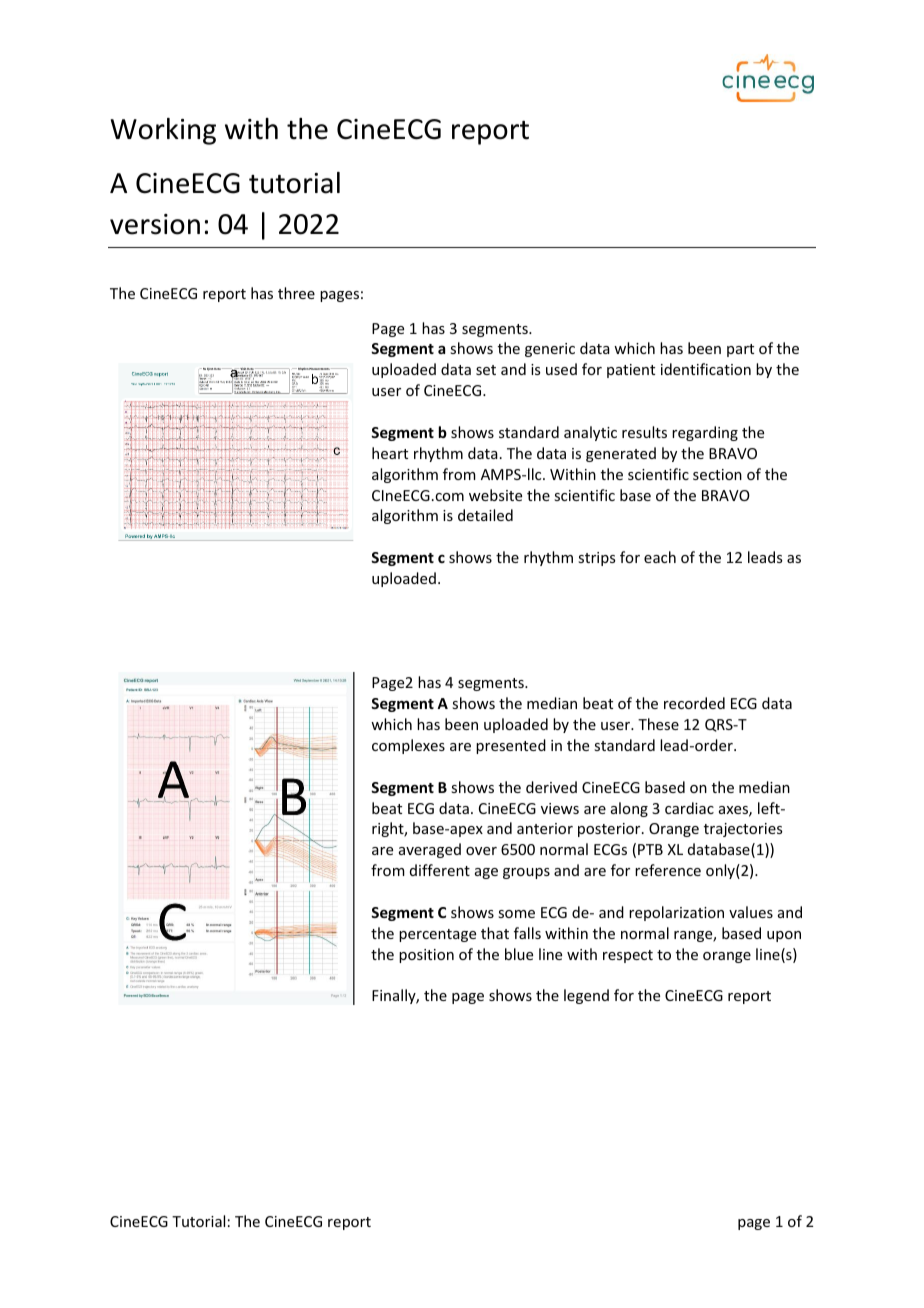 This page has width=924, height=1308. What do you see at coordinates (426, 956) in the page?
I see `position` at bounding box center [426, 956].
